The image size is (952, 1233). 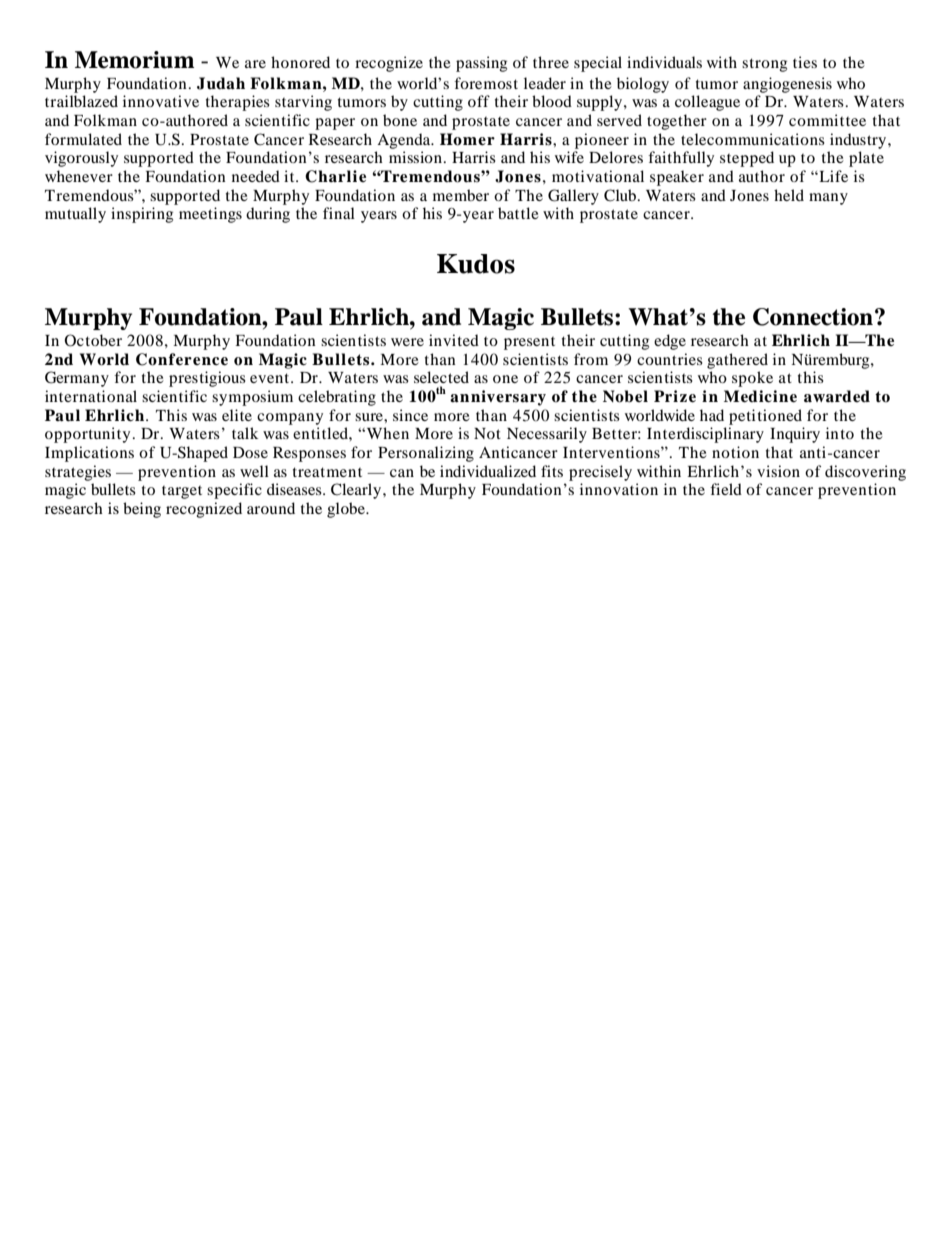 What do you see at coordinates (787, 85) in the document?
I see `angiogenesis` at bounding box center [787, 85].
